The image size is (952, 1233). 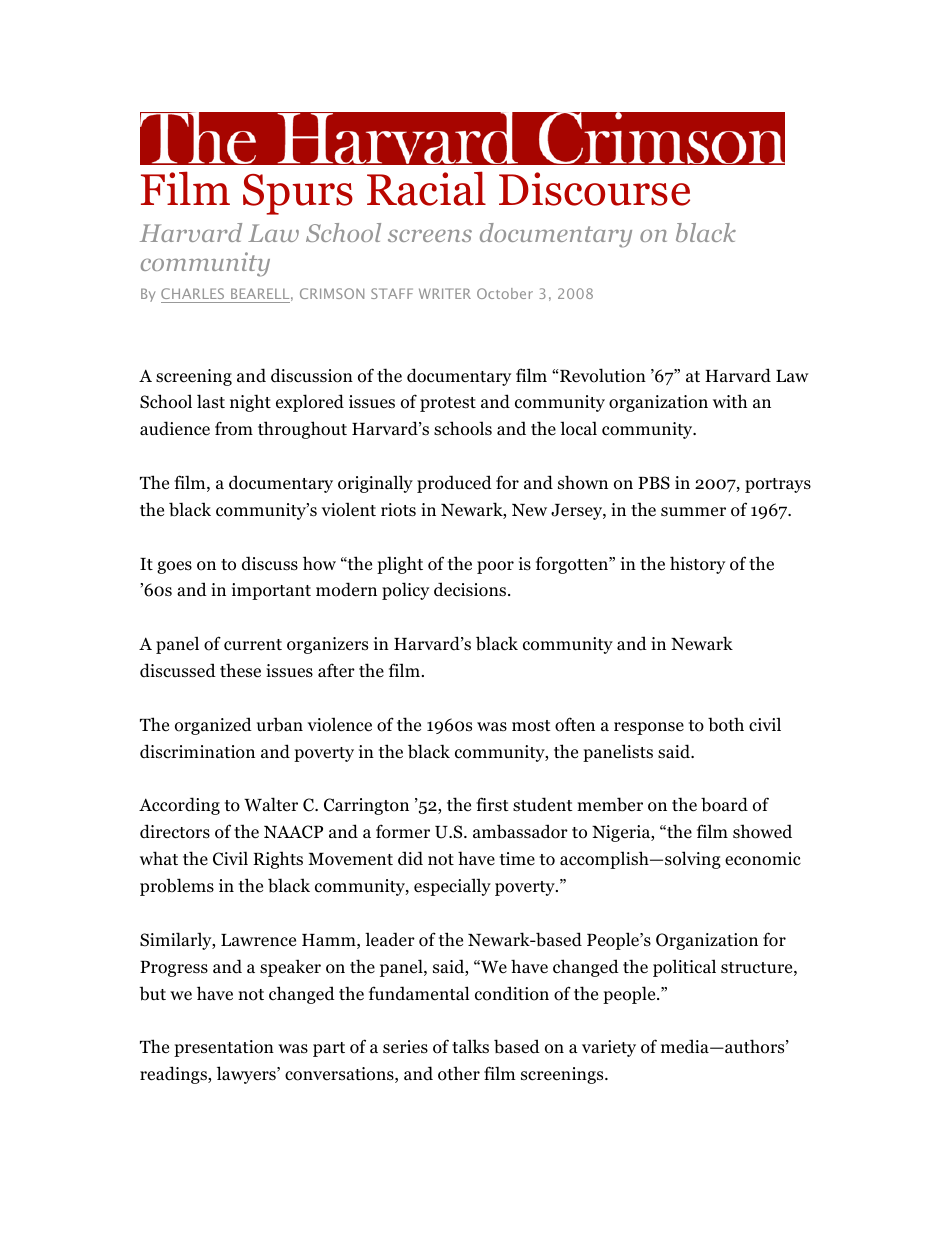 What do you see at coordinates (430, 235) in the document?
I see `screens` at bounding box center [430, 235].
